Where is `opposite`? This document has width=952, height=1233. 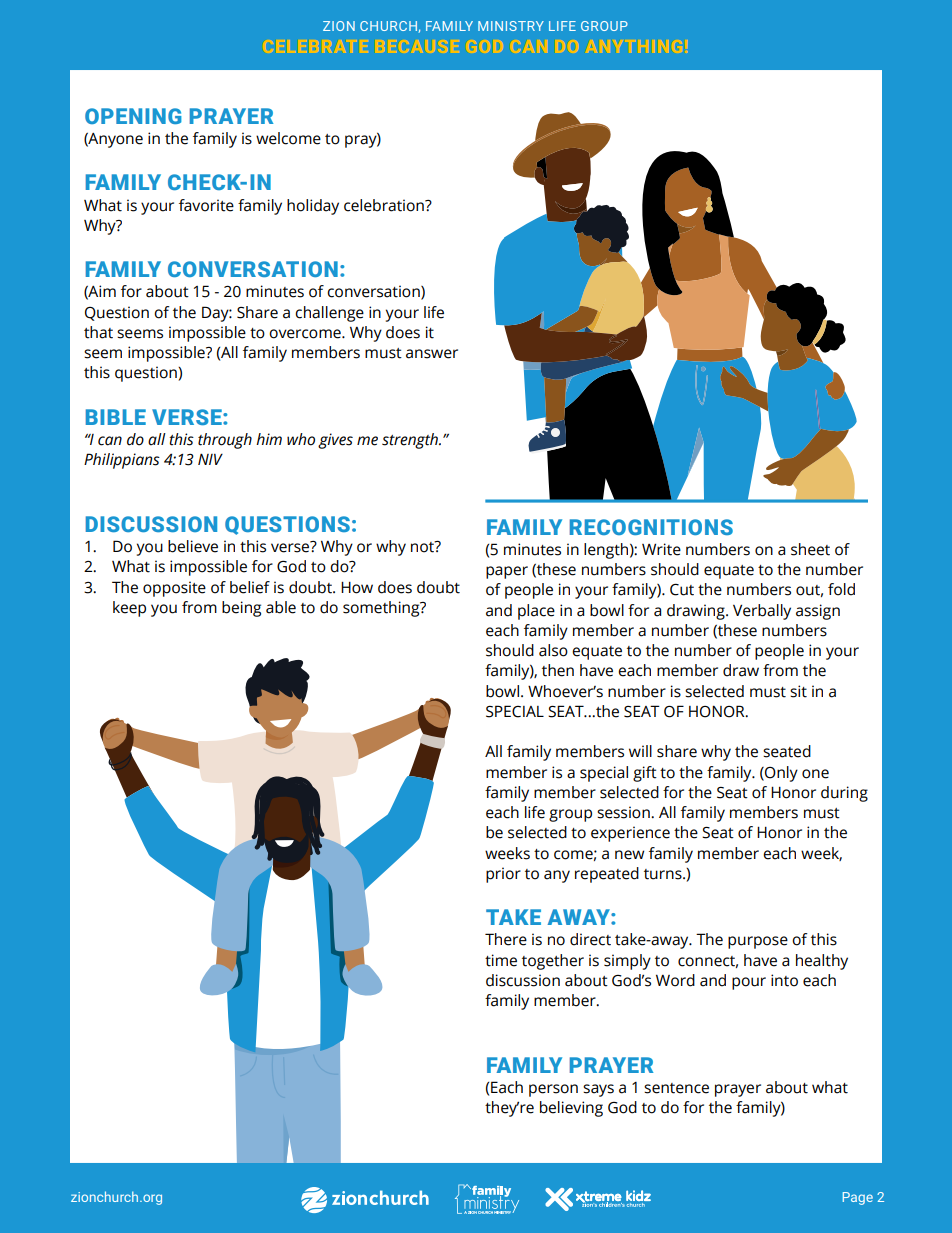
opposite is located at coordinates (174, 589).
